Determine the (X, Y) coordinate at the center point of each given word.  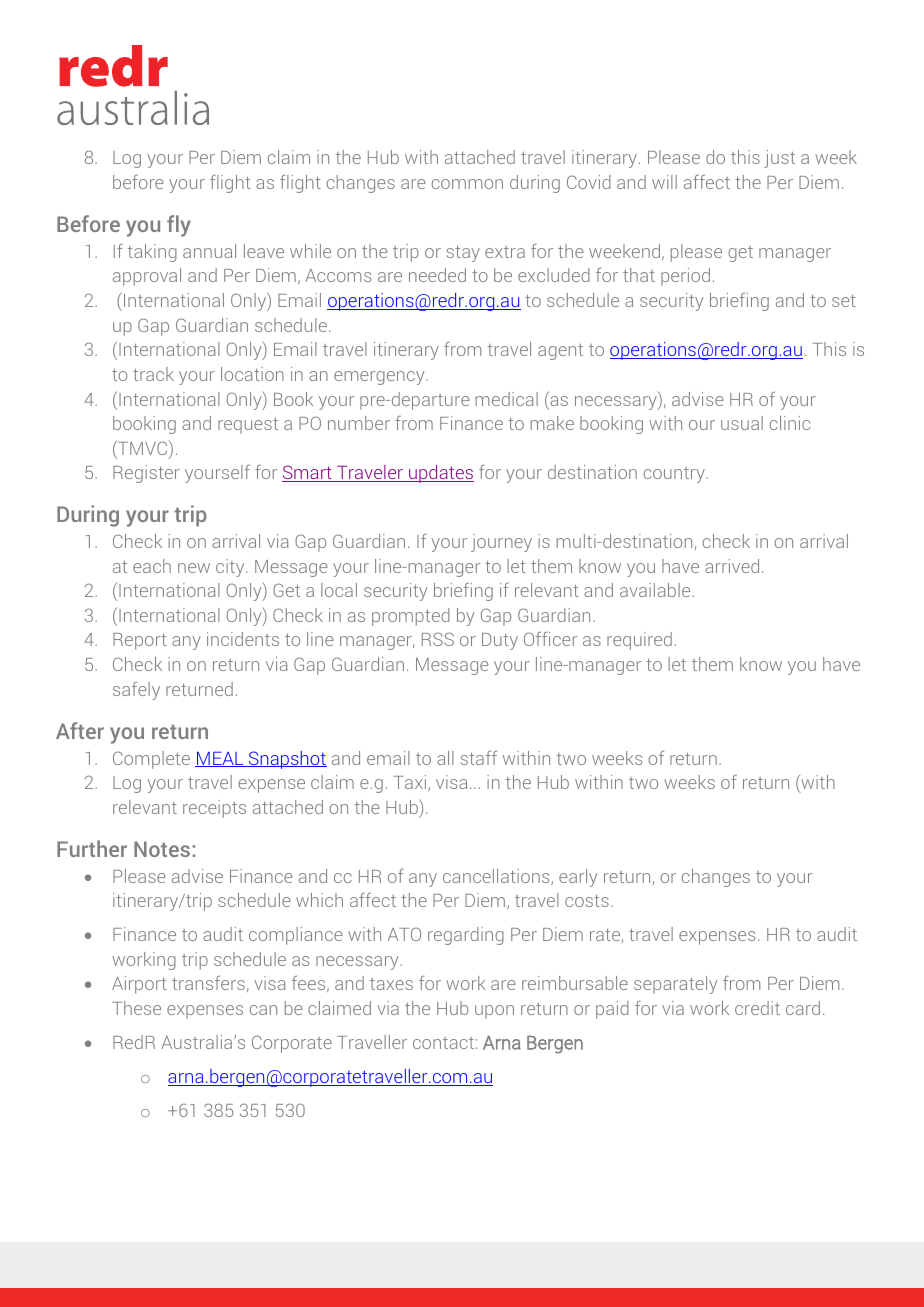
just (779, 159)
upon (494, 1012)
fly (179, 226)
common (467, 184)
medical (507, 399)
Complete (151, 760)
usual (742, 423)
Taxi (411, 783)
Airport (139, 985)
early (578, 878)
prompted (411, 617)
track (153, 374)
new (194, 568)
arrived (732, 566)
